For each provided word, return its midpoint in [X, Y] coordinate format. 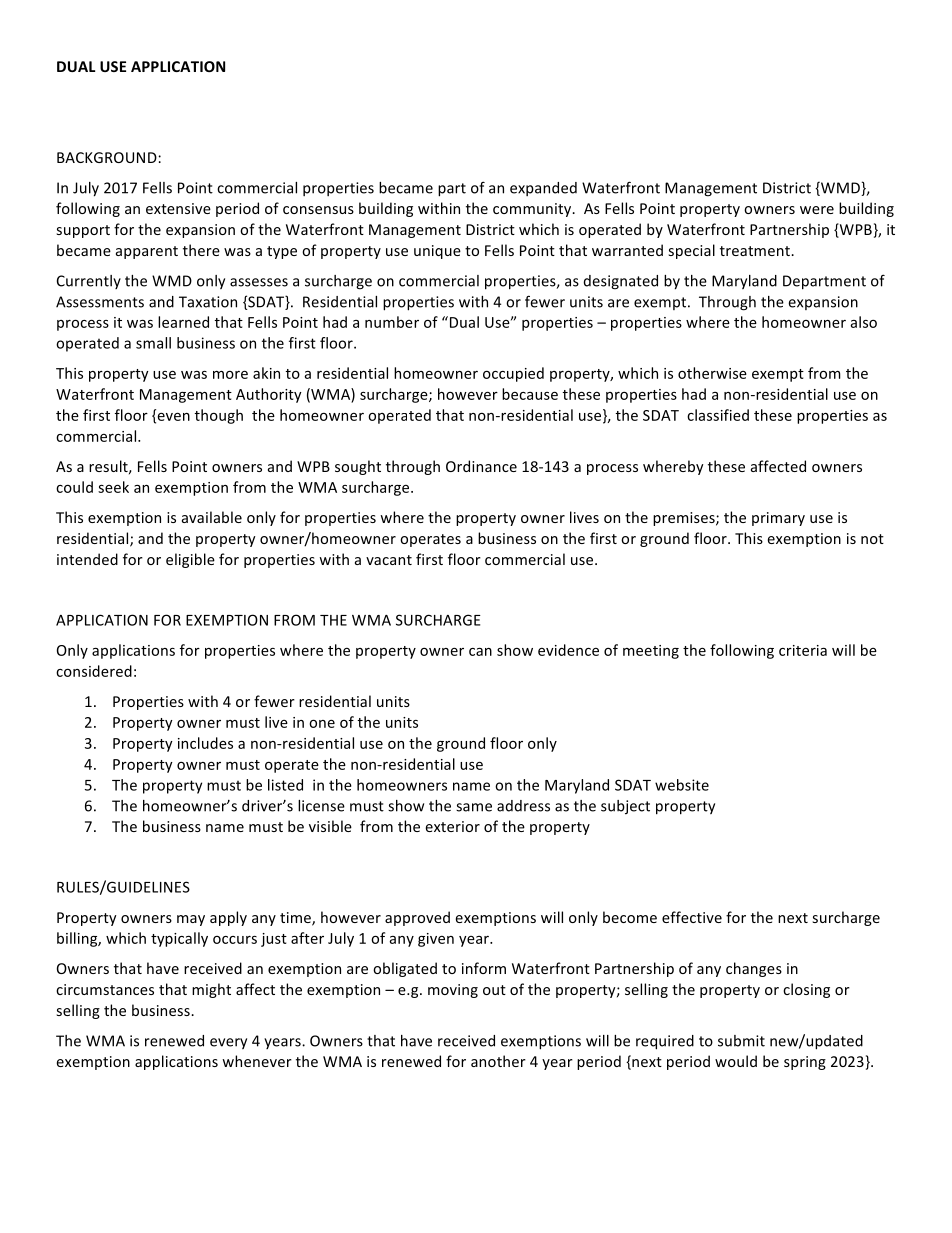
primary [778, 519]
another [498, 1061]
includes [205, 743]
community [533, 210]
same [474, 807]
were [817, 210]
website [682, 785]
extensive [178, 208]
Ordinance [481, 466]
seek [113, 487]
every [228, 1043]
